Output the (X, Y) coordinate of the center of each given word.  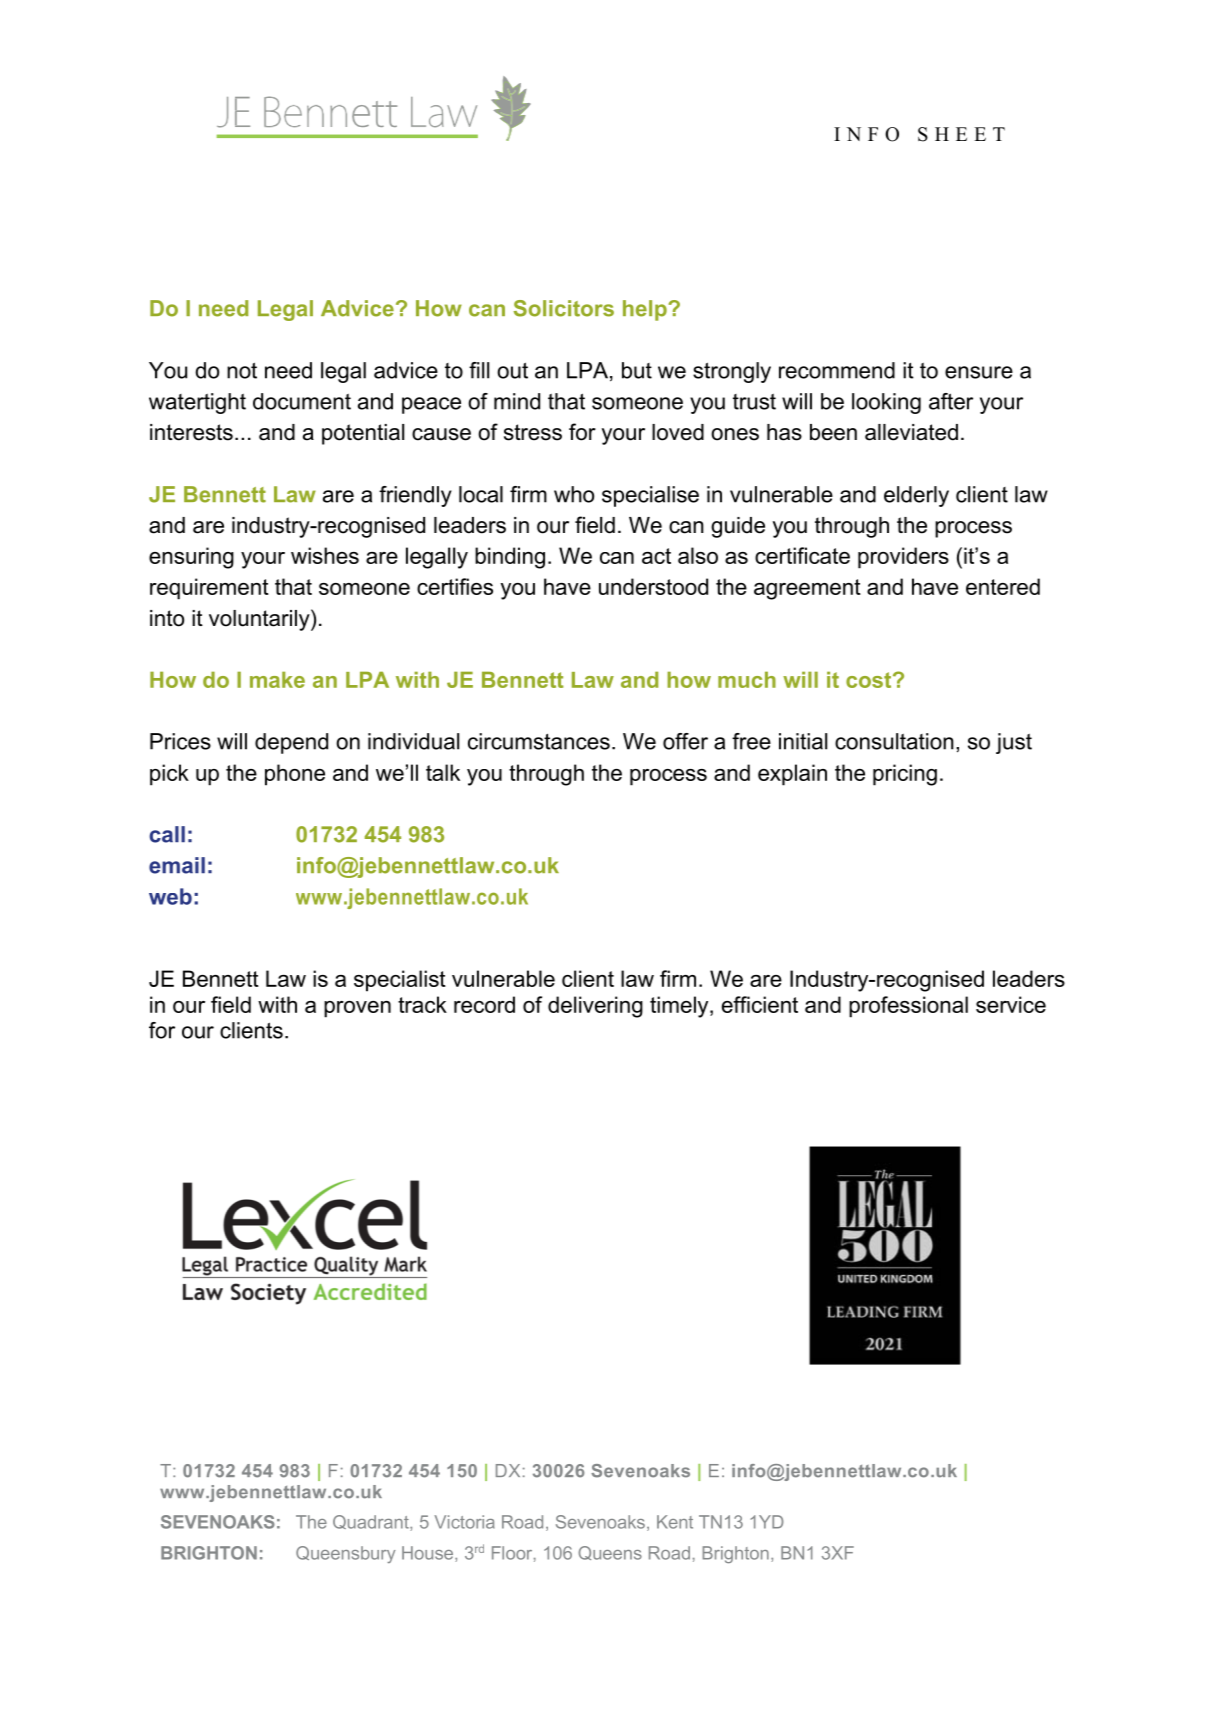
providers (903, 558)
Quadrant (372, 1523)
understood (653, 586)
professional (908, 1007)
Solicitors (564, 308)
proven (357, 1009)
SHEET (961, 134)
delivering (595, 1007)
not (242, 370)
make (277, 679)
